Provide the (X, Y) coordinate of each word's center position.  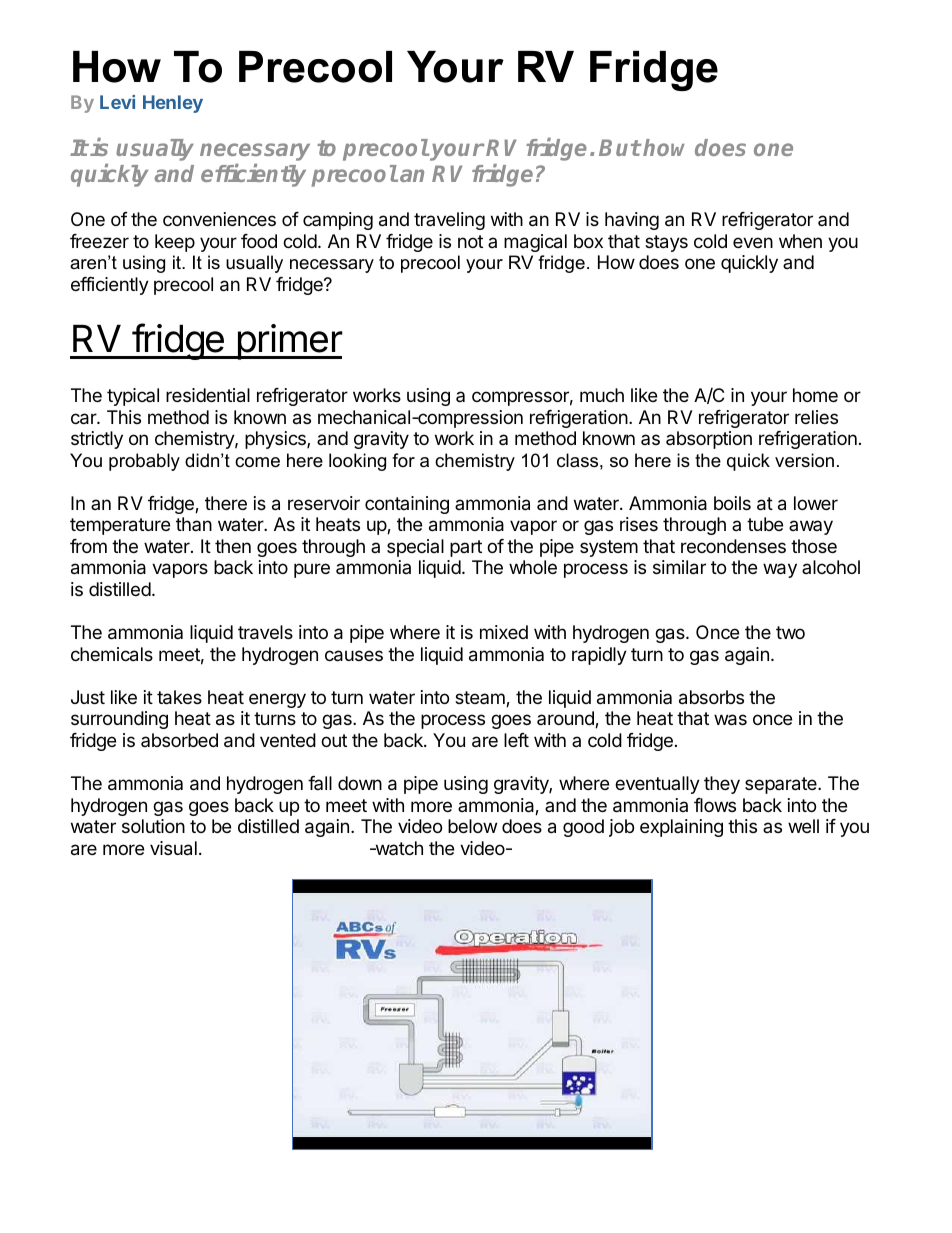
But (620, 147)
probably (144, 462)
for (403, 460)
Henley (173, 104)
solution (153, 826)
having (632, 221)
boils (732, 503)
